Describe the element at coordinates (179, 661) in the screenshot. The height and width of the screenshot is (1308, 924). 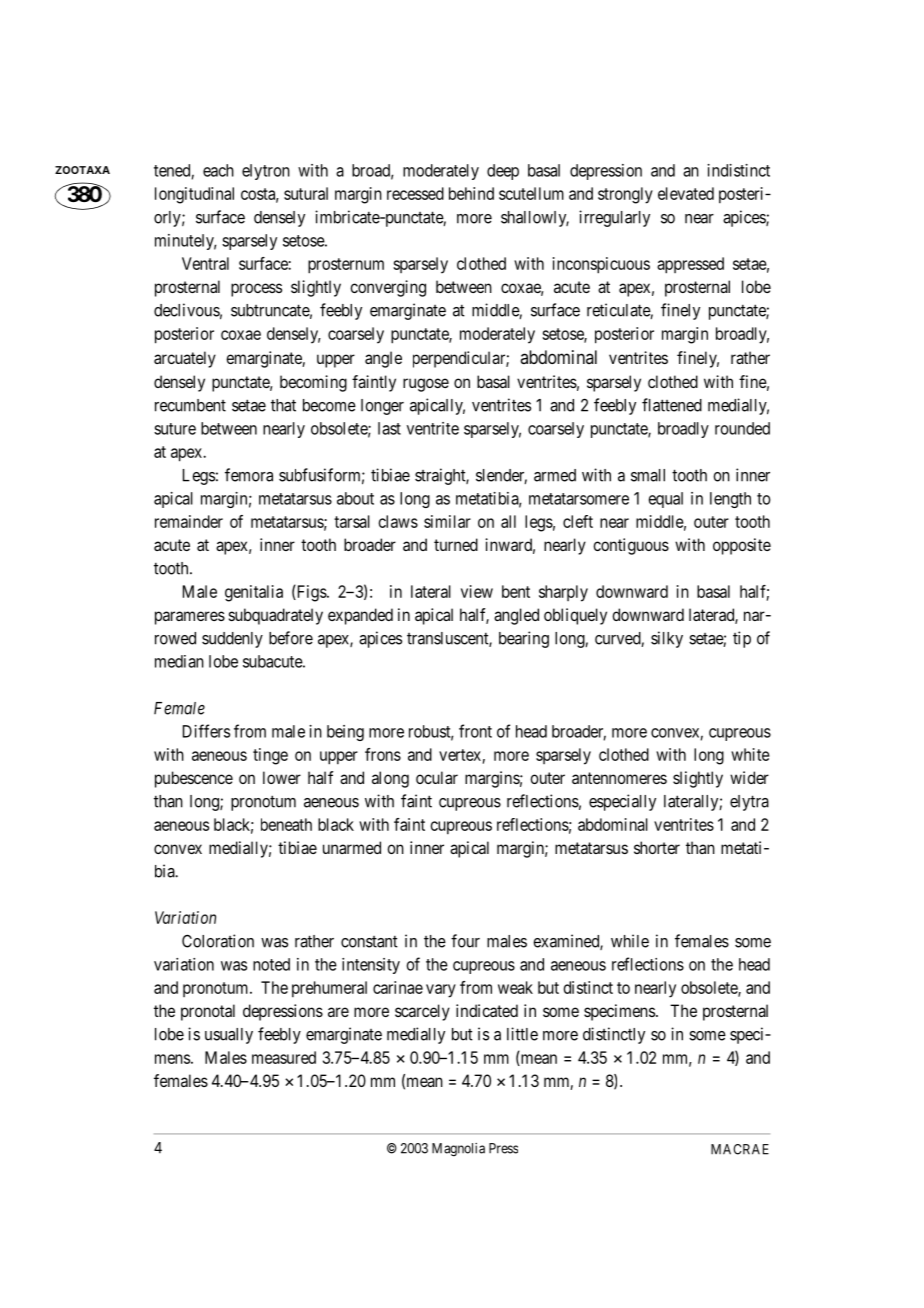
I see `median` at that location.
